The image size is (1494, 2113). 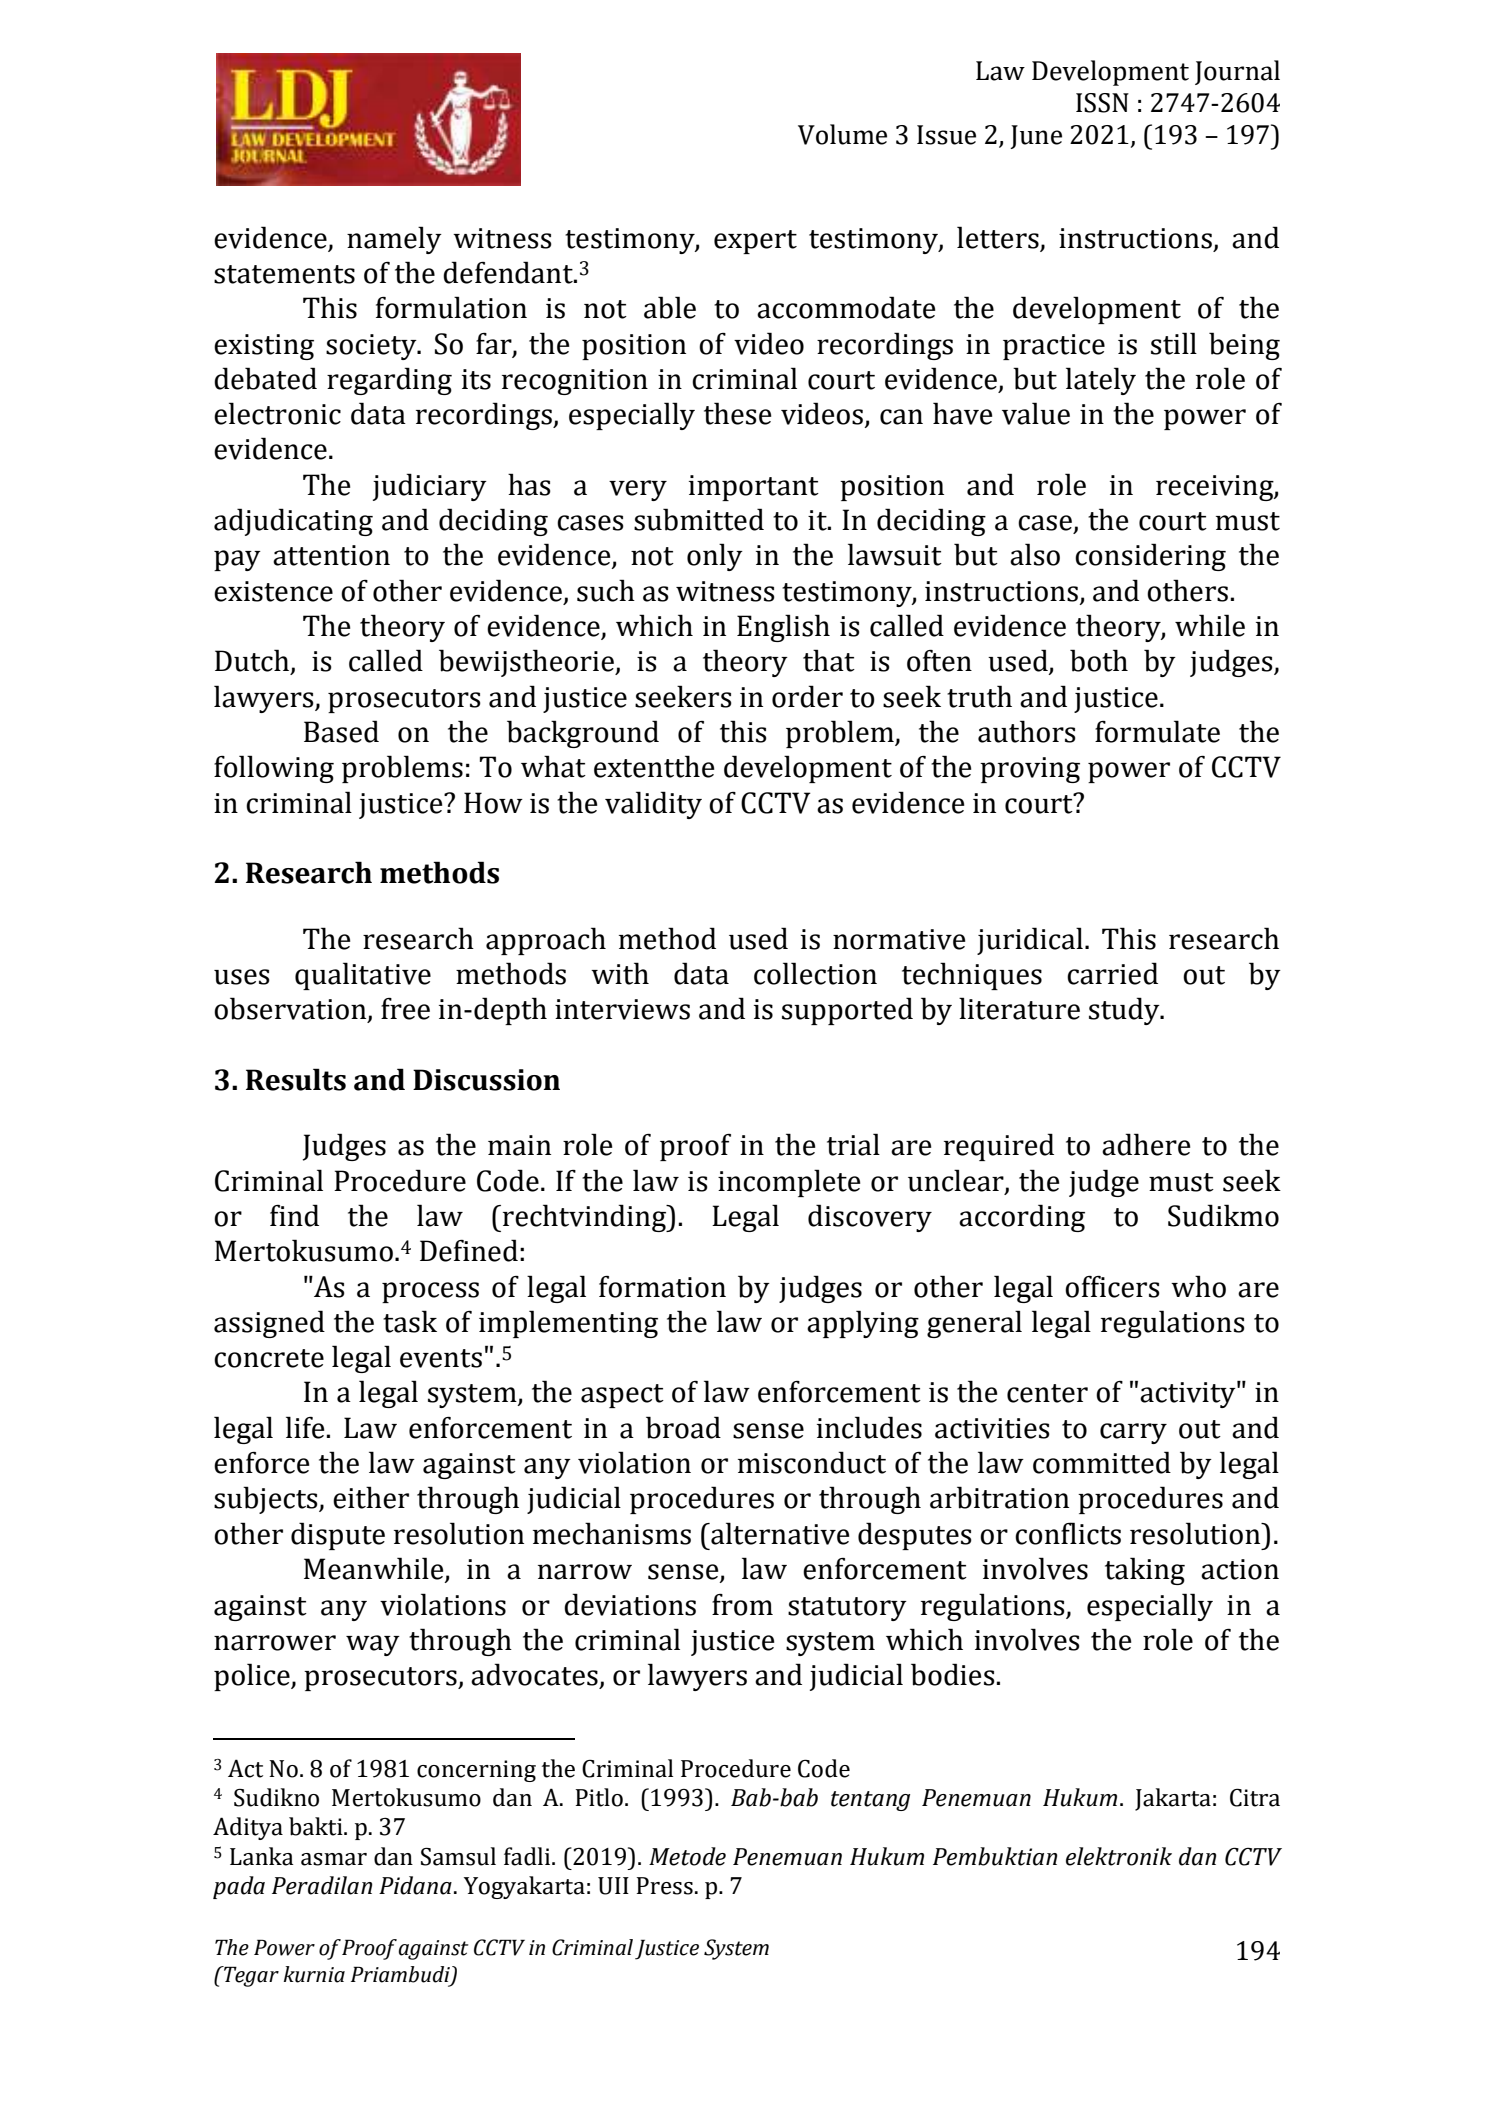 I want to click on Jakarta, so click(x=1173, y=1799).
